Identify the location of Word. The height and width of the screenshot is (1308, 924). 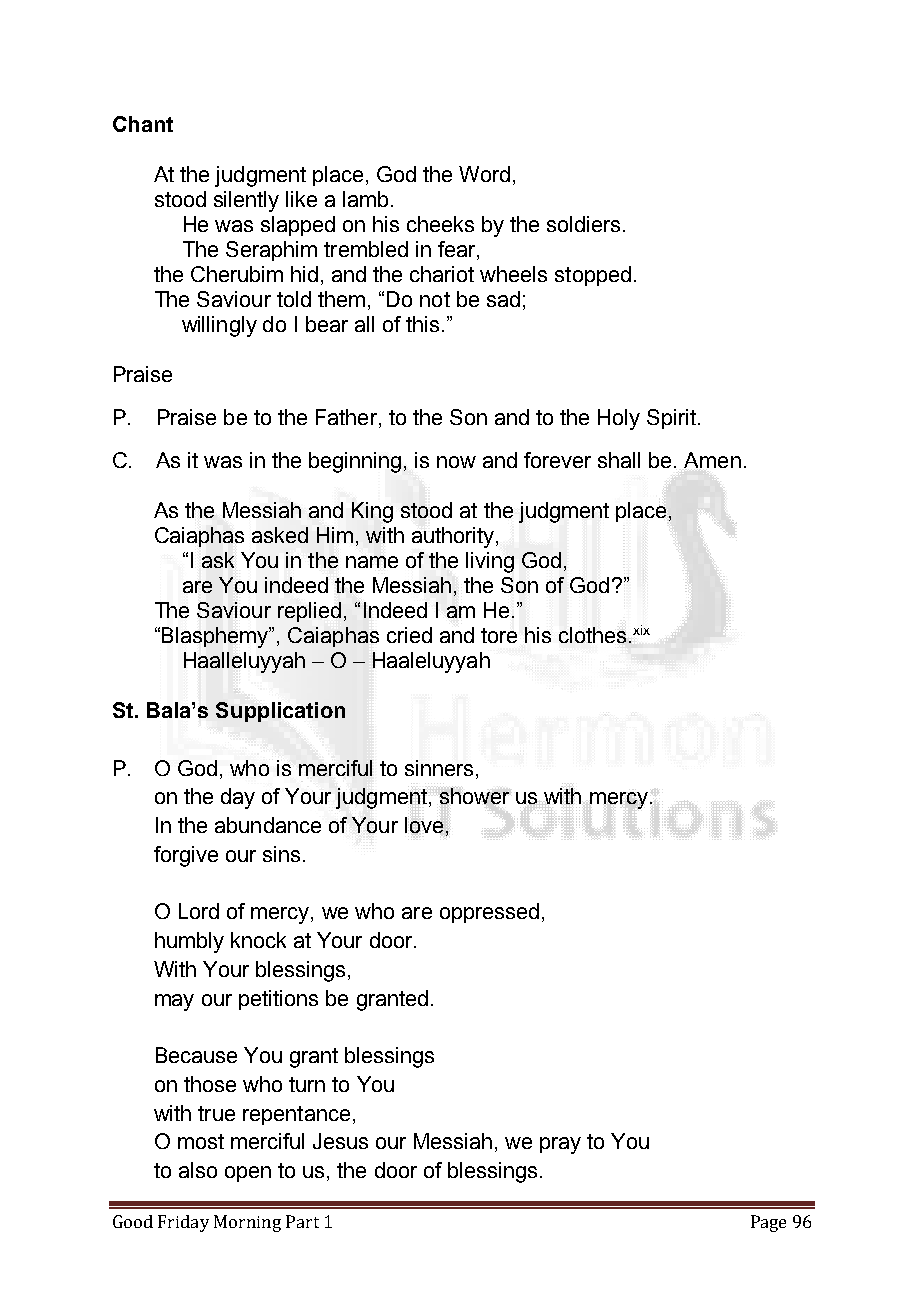
(484, 174).
